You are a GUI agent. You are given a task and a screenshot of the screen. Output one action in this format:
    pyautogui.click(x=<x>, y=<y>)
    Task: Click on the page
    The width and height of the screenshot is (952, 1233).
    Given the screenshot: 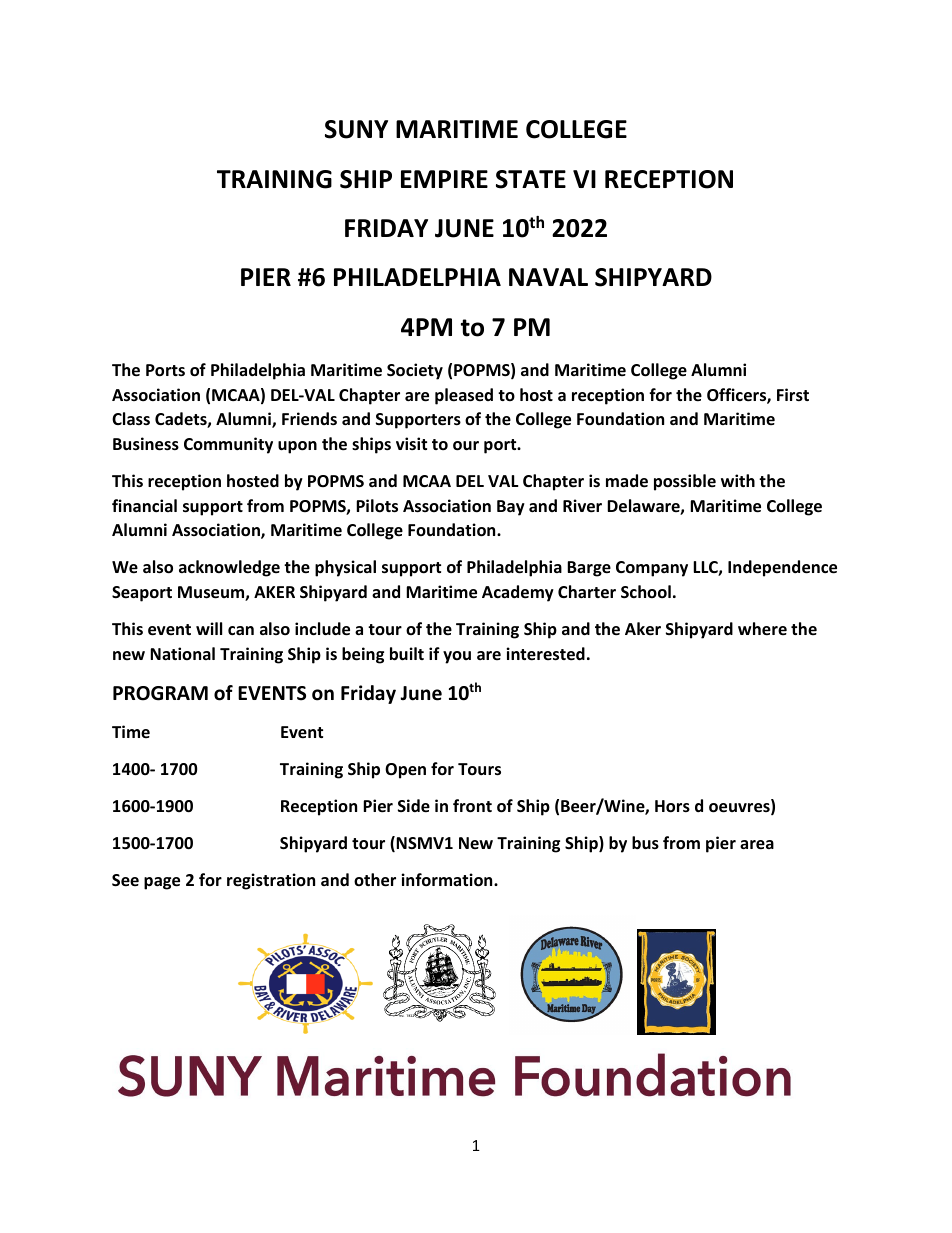 What is the action you would take?
    pyautogui.click(x=162, y=883)
